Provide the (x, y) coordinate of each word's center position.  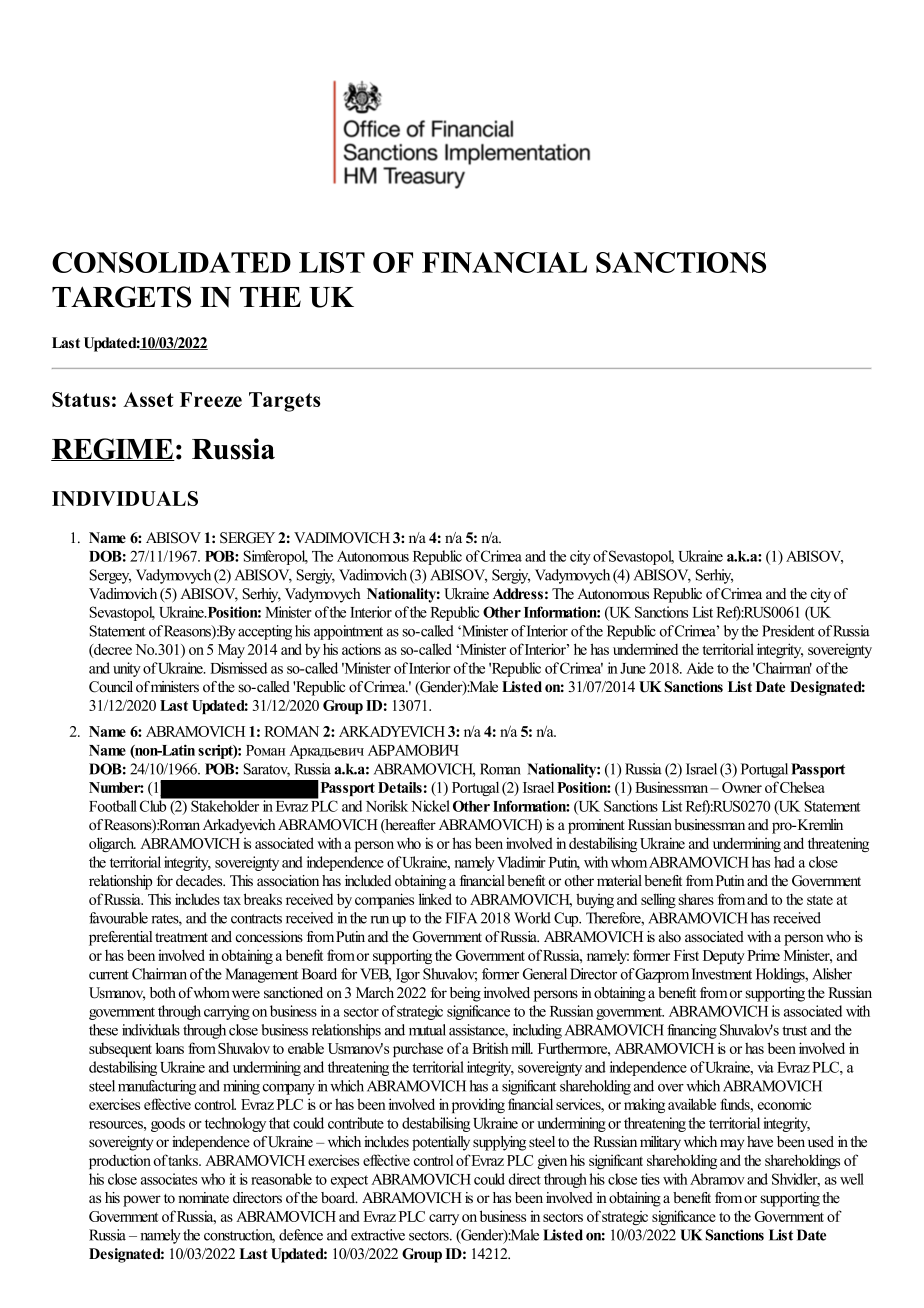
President (788, 631)
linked (435, 899)
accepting (265, 632)
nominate (203, 1198)
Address (518, 594)
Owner (742, 787)
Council (111, 687)
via (765, 1067)
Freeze (211, 399)
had (784, 862)
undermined (645, 649)
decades (200, 880)
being (465, 994)
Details (400, 787)
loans (170, 1048)
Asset (148, 399)
